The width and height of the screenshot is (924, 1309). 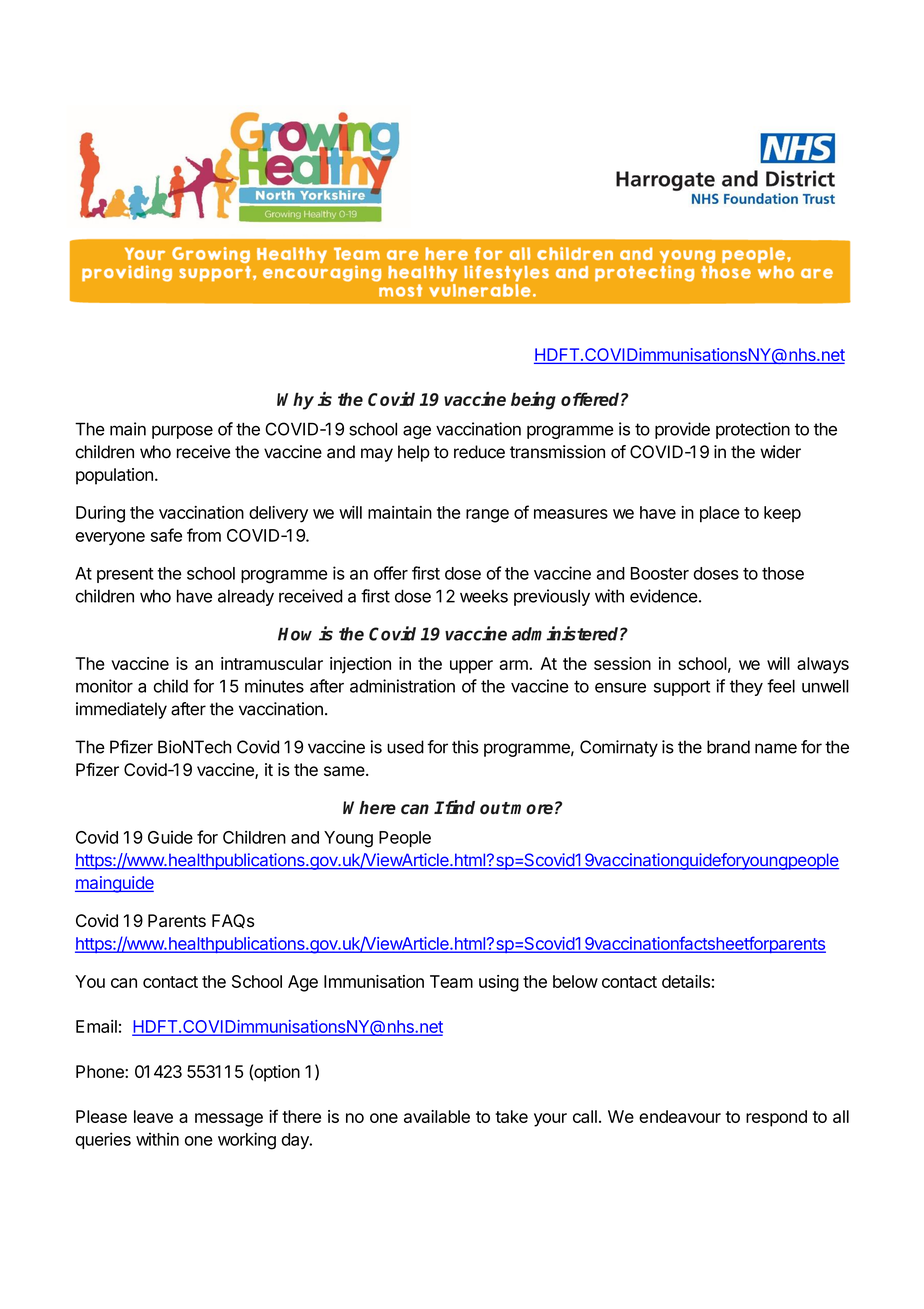 What do you see at coordinates (753, 430) in the screenshot?
I see `protection` at bounding box center [753, 430].
